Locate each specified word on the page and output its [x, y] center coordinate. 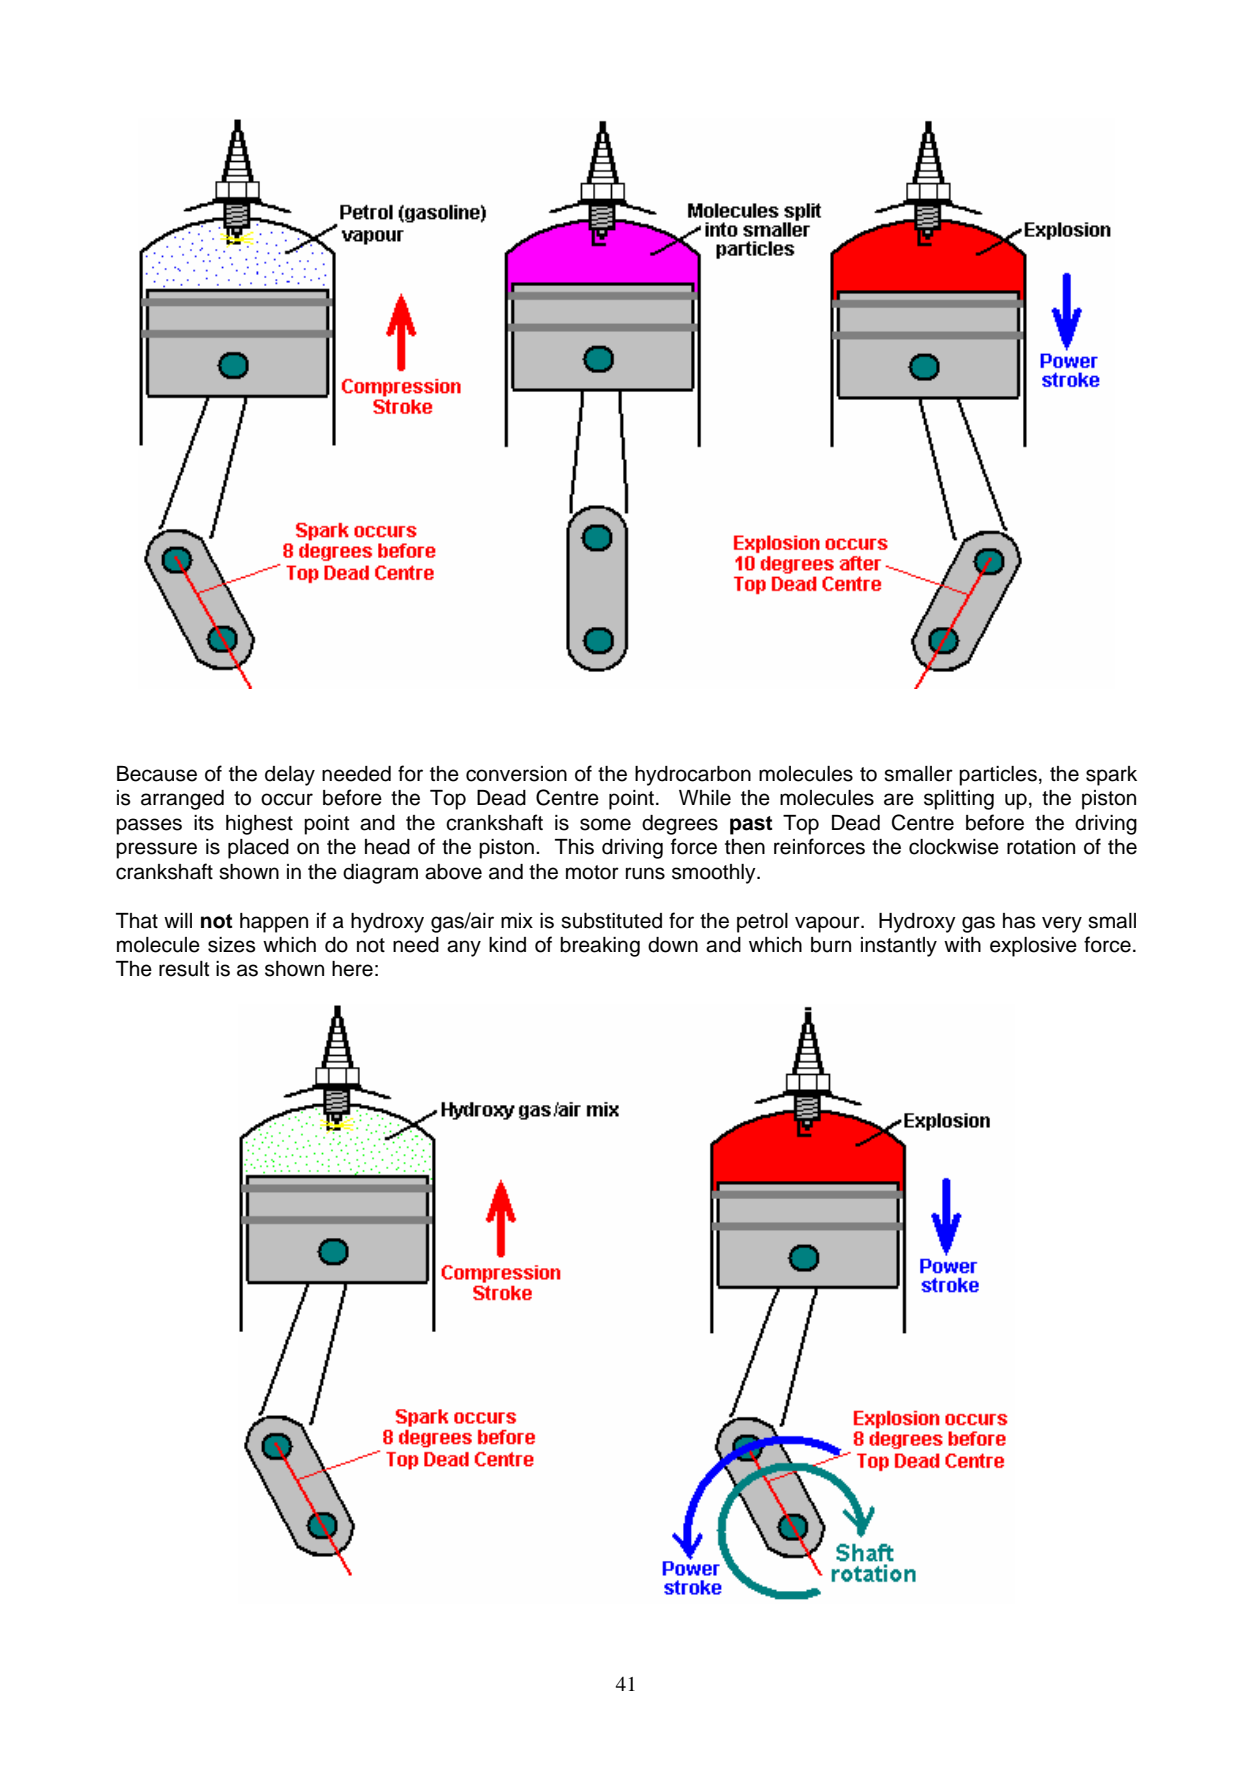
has [1019, 921]
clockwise [954, 847]
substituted [611, 921]
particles [998, 776]
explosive [1033, 947]
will [178, 920]
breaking [600, 947]
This [574, 847]
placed [258, 849]
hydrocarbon [693, 776]
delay [290, 776]
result [184, 969]
